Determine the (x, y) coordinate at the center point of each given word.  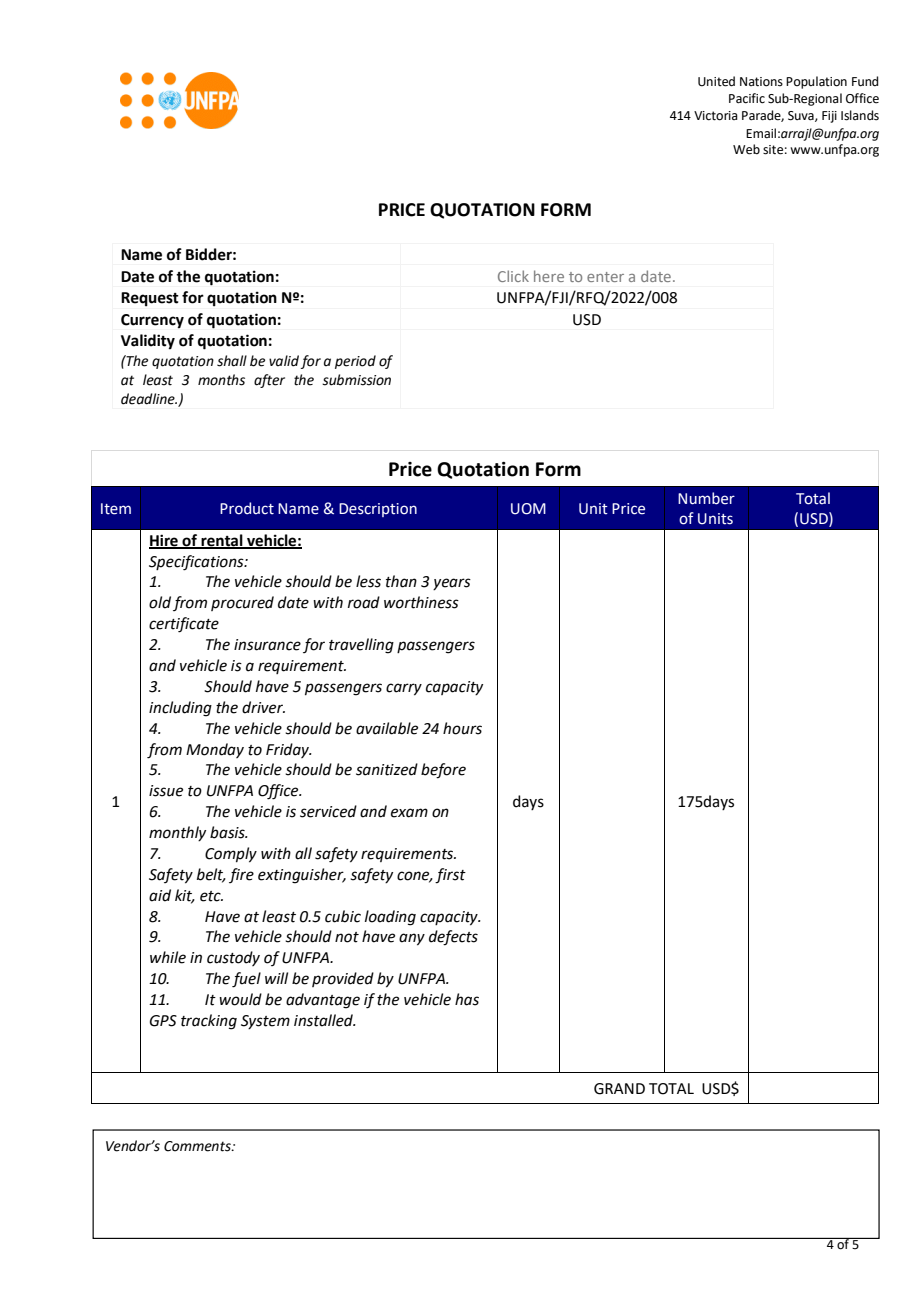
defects (453, 938)
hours (462, 728)
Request (150, 299)
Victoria (716, 116)
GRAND (619, 1089)
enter (605, 277)
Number (706, 498)
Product (247, 508)
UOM (528, 509)
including (180, 709)
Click (513, 276)
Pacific (747, 98)
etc (211, 896)
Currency (152, 321)
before (443, 771)
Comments (198, 1146)
